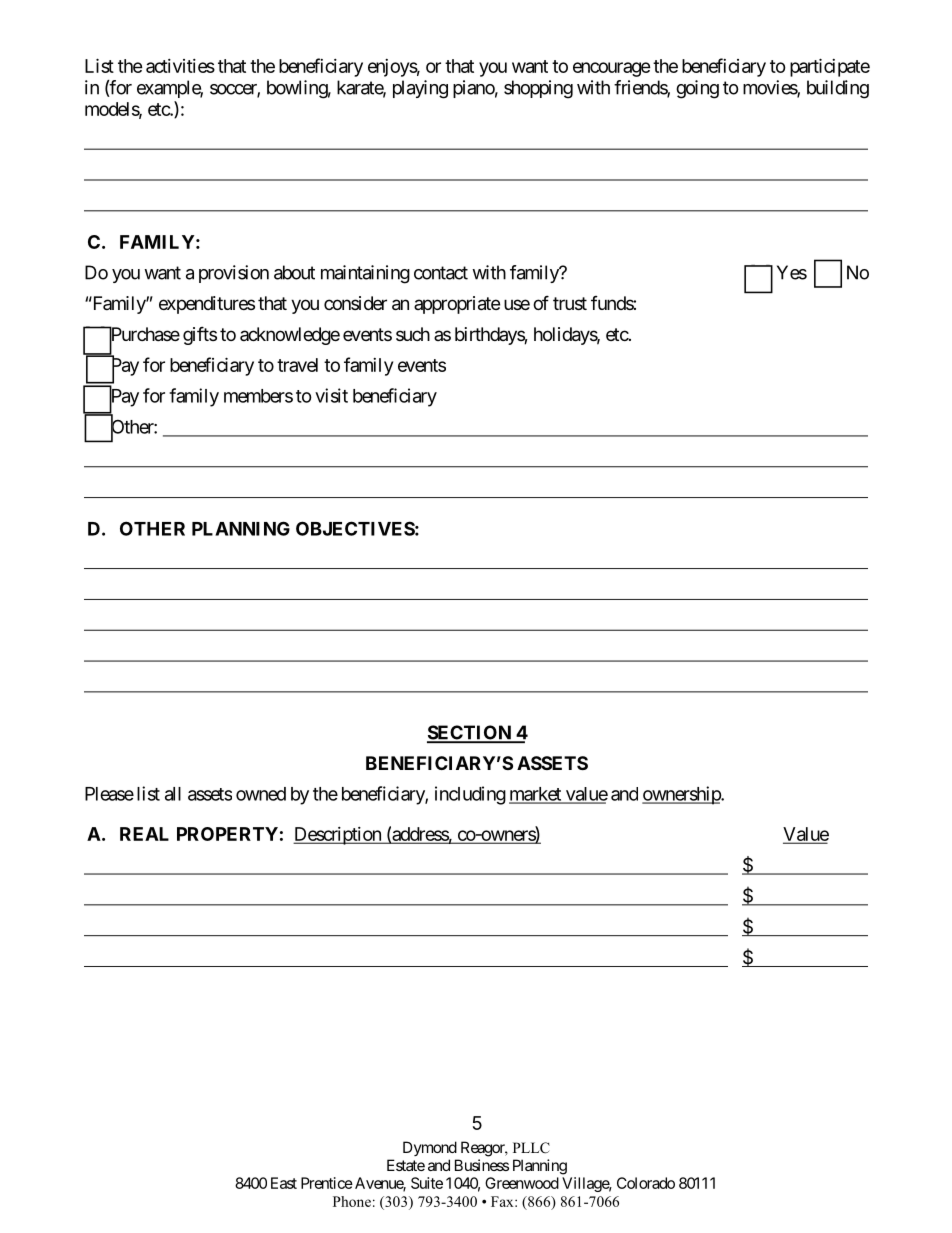 This page has height=1233, width=952. Describe the element at coordinates (646, 1183) in the page. I see `Colorado` at that location.
